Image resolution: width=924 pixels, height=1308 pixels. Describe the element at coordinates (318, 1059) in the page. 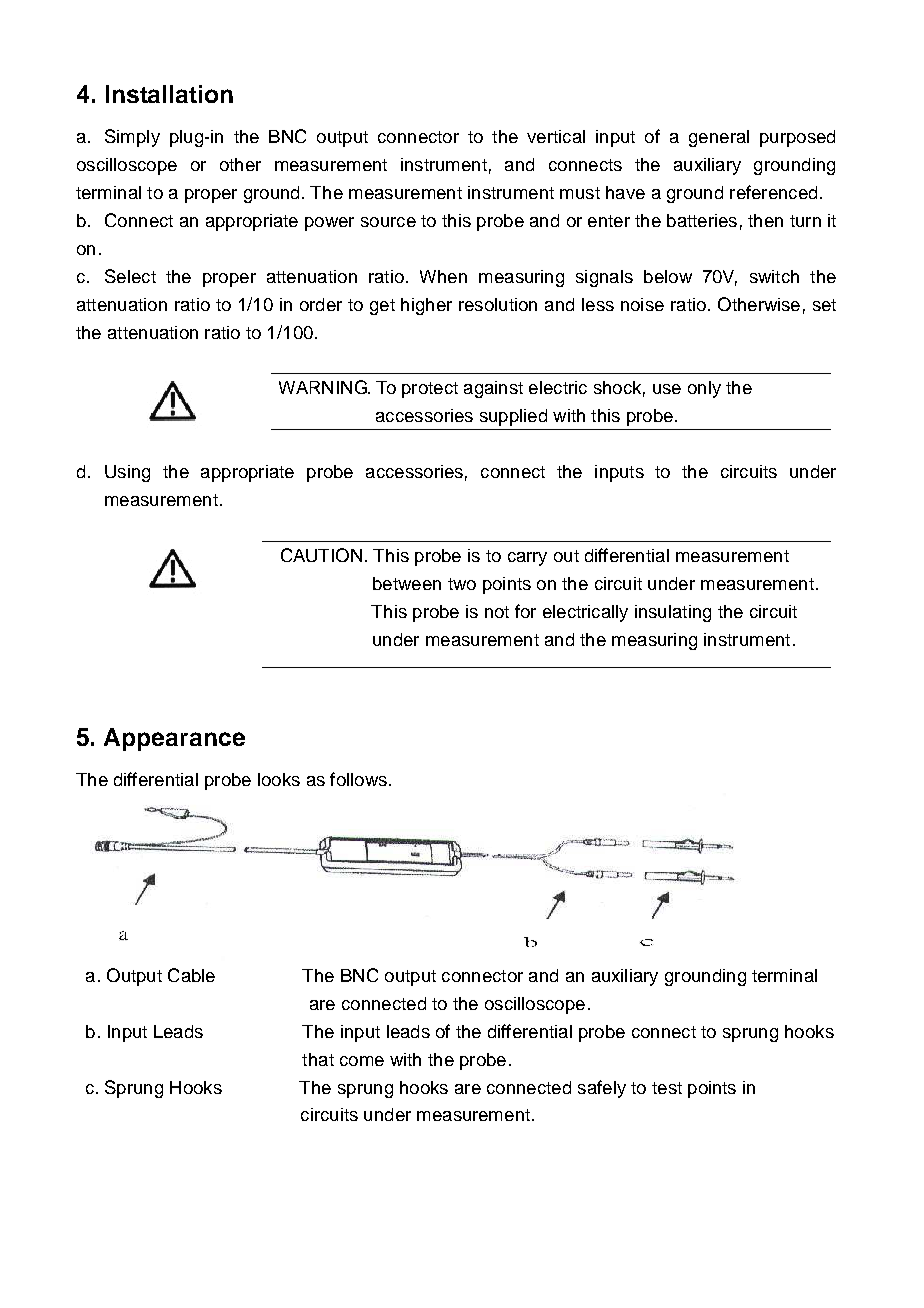

I see `that` at that location.
